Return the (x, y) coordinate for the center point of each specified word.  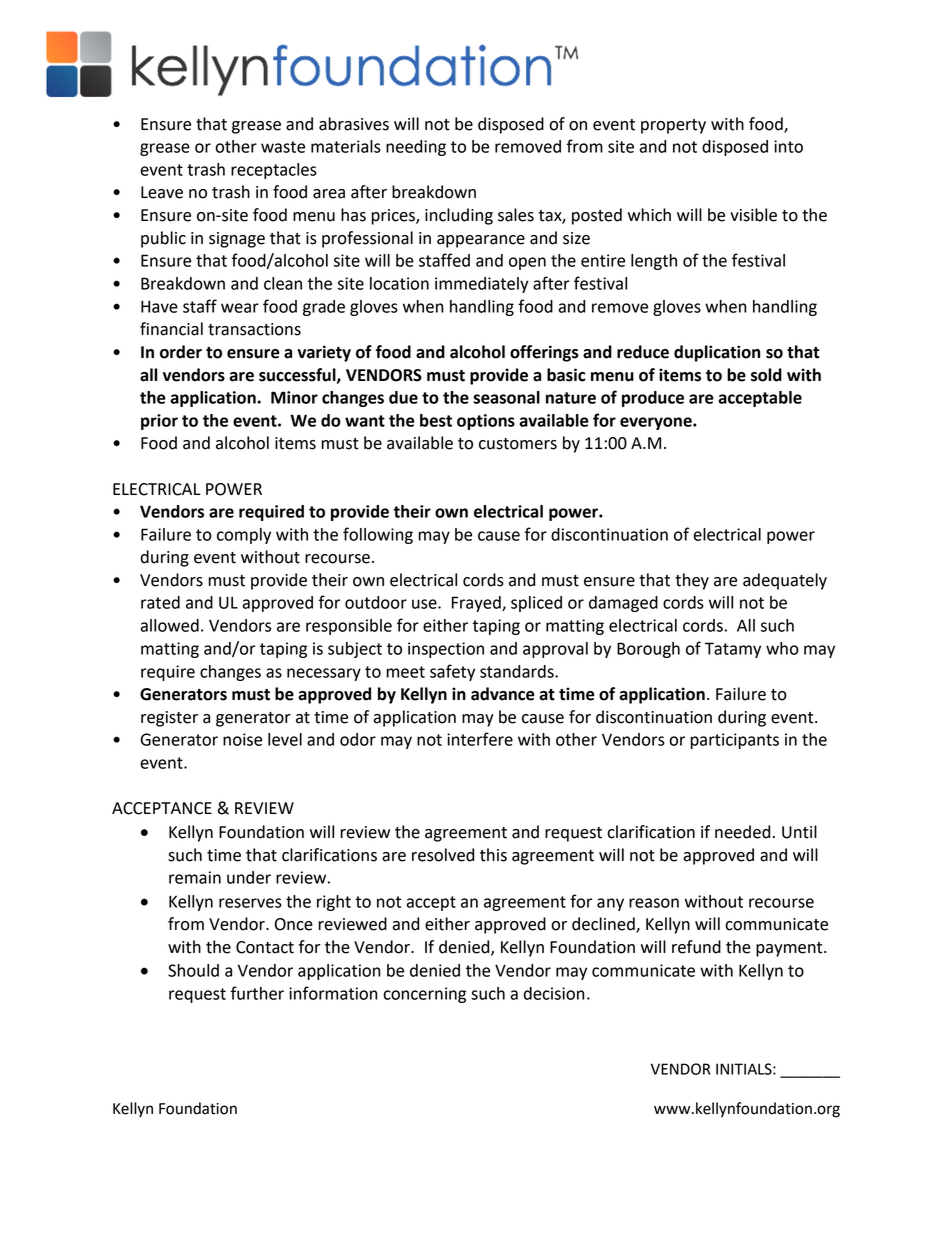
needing (416, 148)
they (692, 581)
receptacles (274, 171)
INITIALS (745, 1069)
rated (160, 602)
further (257, 993)
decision (554, 993)
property (673, 126)
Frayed (477, 604)
